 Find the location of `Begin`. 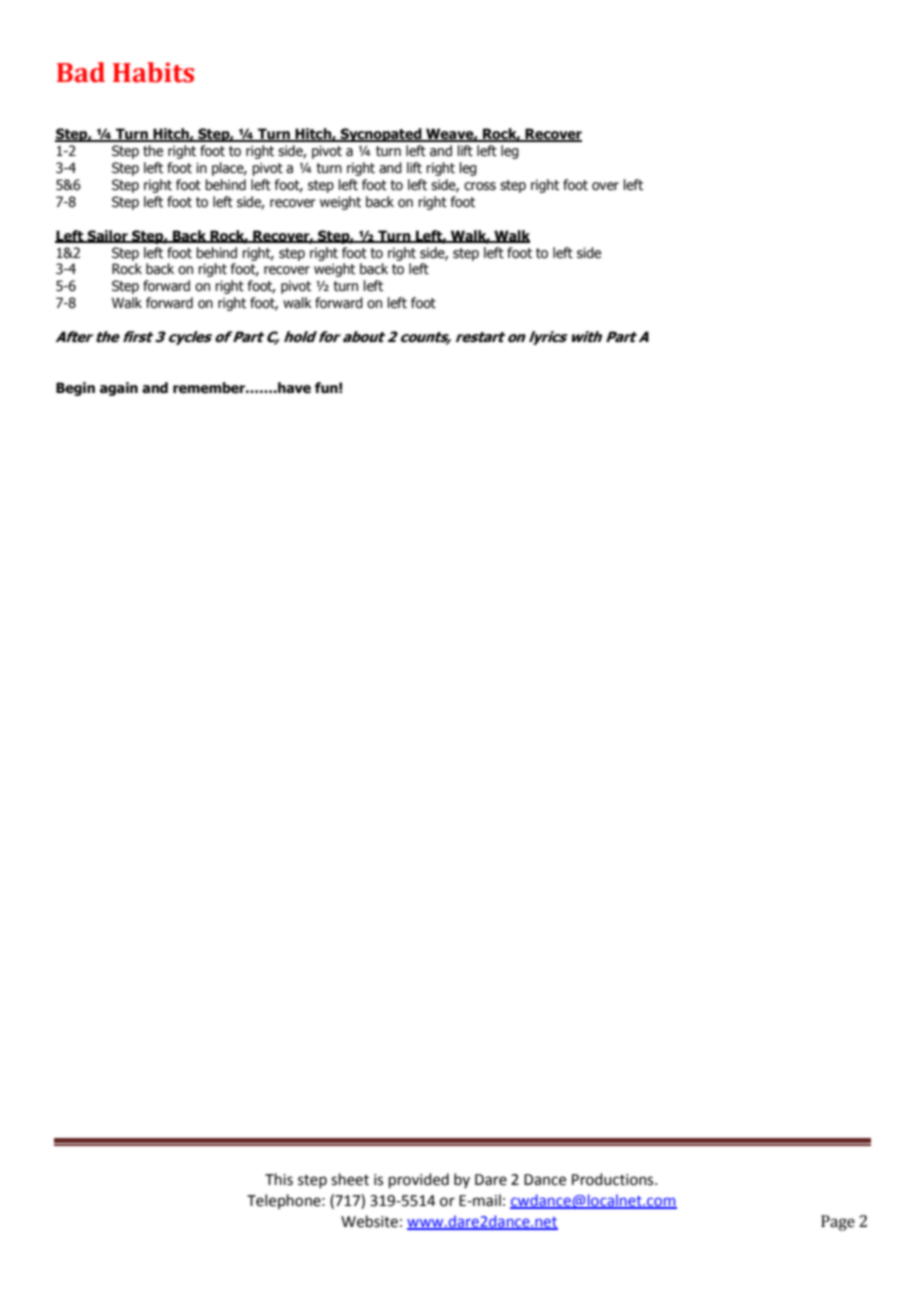

Begin is located at coordinates (75, 389).
